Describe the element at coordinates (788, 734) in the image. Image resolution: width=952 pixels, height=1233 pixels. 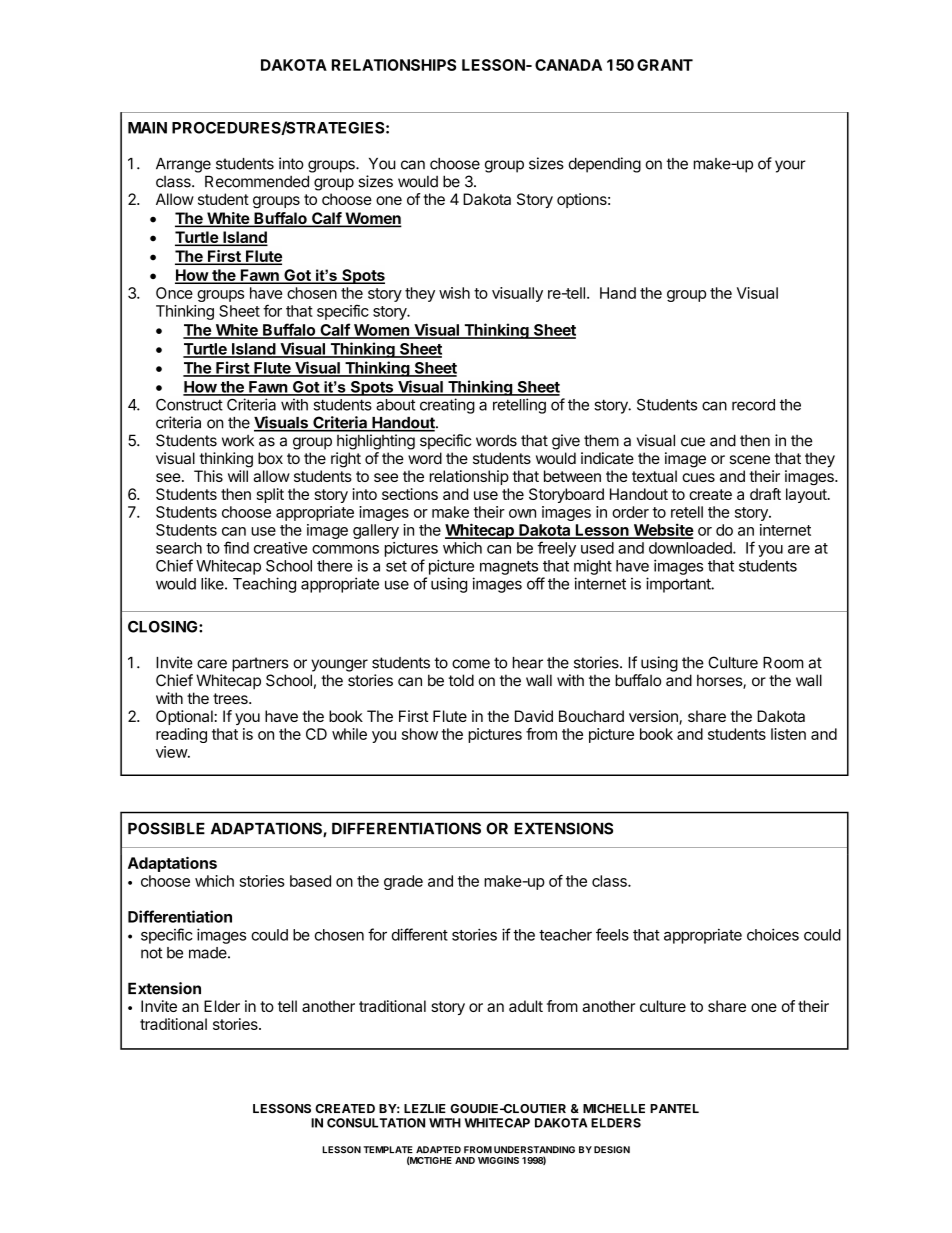
I see `listen` at that location.
